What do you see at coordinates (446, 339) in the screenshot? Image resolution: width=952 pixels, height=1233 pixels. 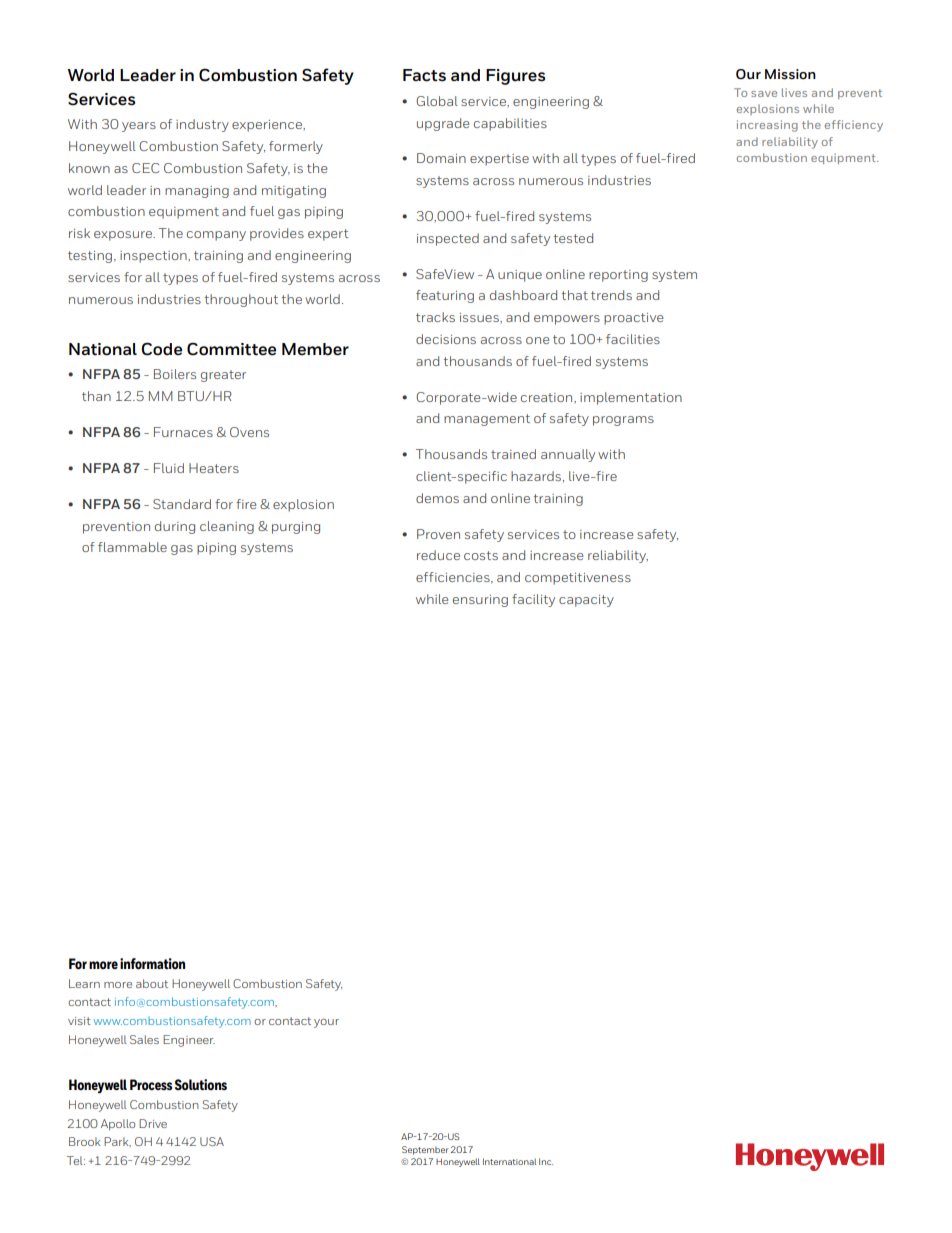 I see `decisions` at bounding box center [446, 339].
